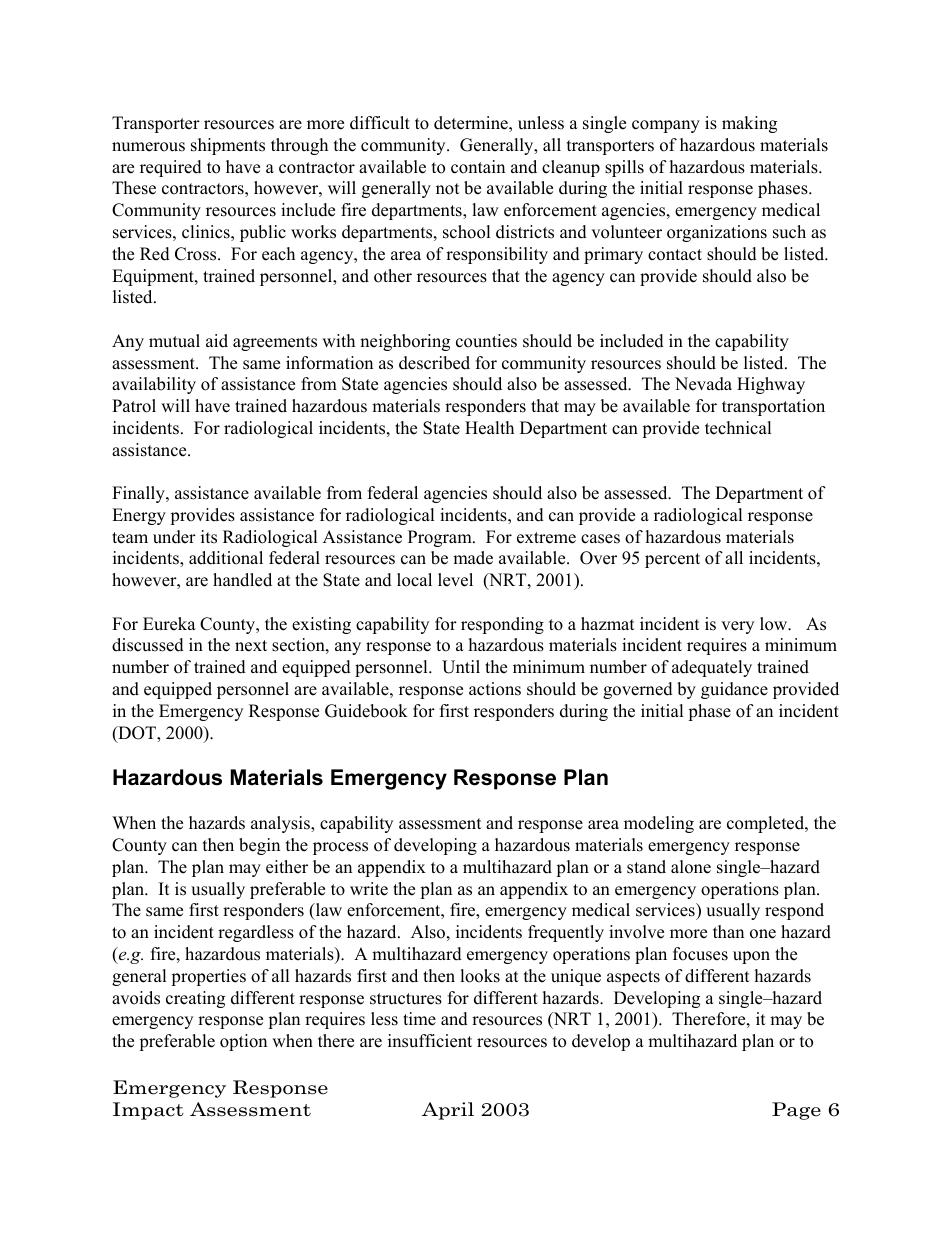 The width and height of the screenshot is (952, 1233). I want to click on level, so click(455, 580).
